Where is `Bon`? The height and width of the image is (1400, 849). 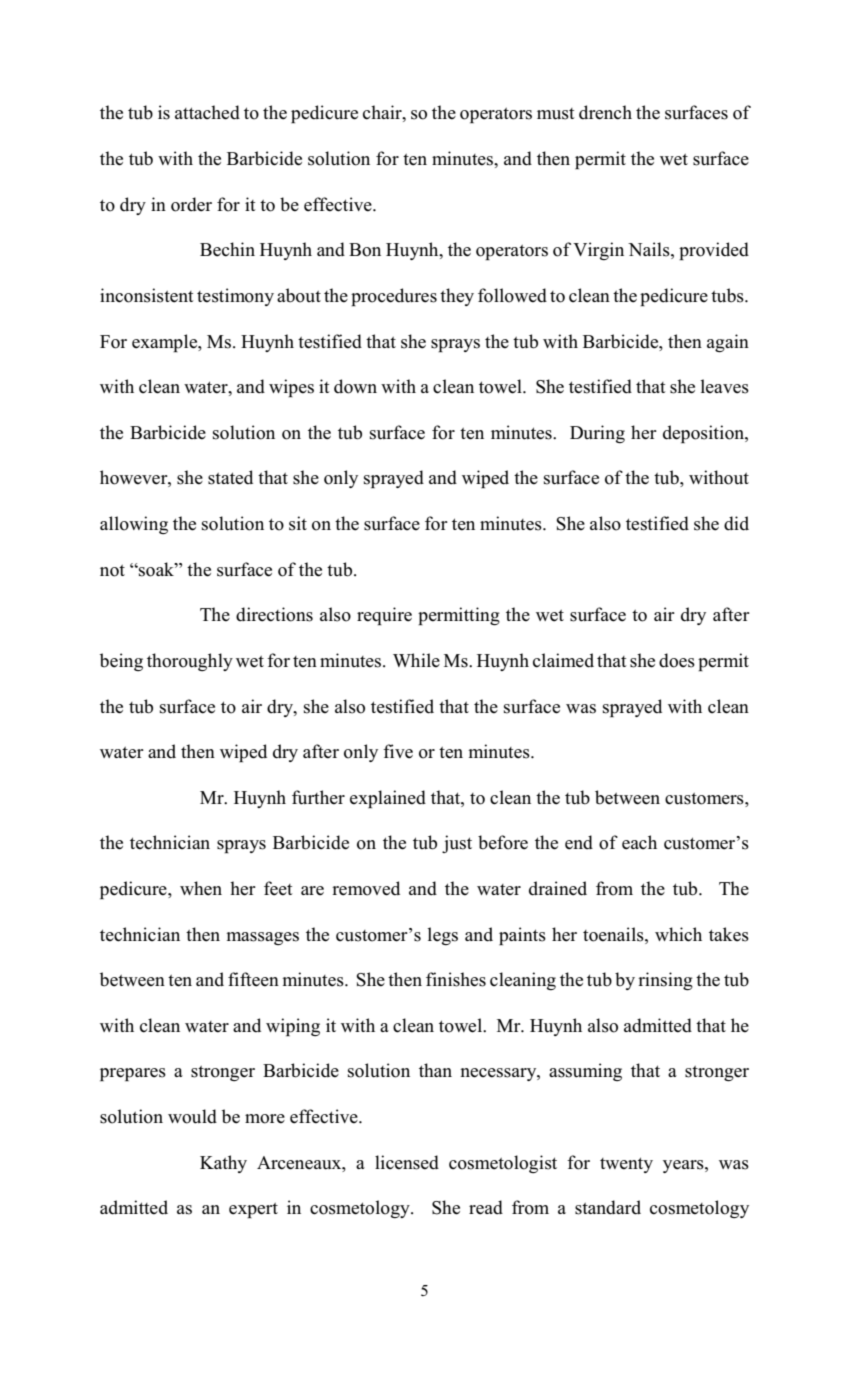 Bon is located at coordinates (365, 250).
